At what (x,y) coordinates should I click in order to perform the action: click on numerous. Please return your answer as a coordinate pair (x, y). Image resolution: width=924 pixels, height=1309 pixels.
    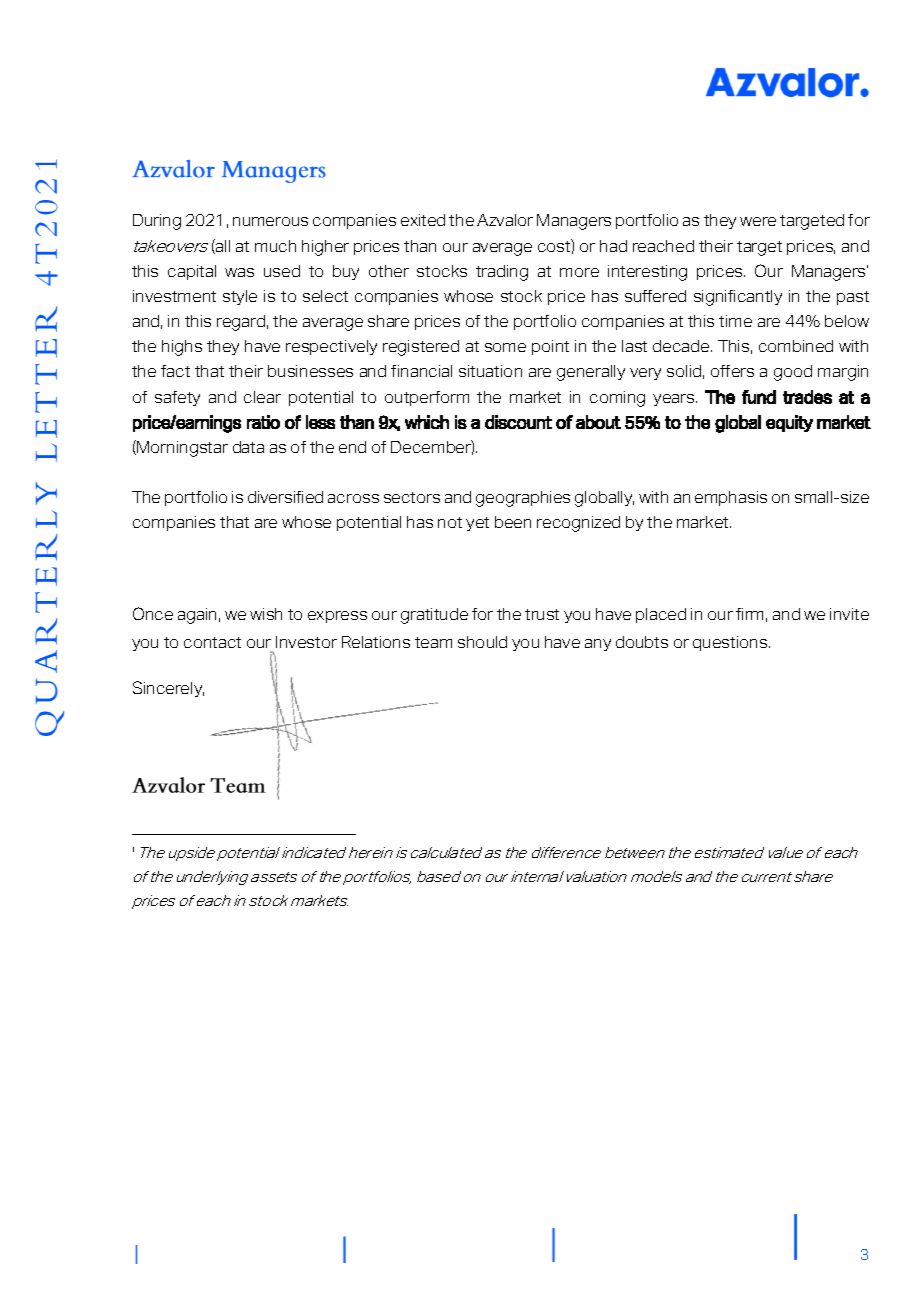
    Looking at the image, I should click on (270, 221).
